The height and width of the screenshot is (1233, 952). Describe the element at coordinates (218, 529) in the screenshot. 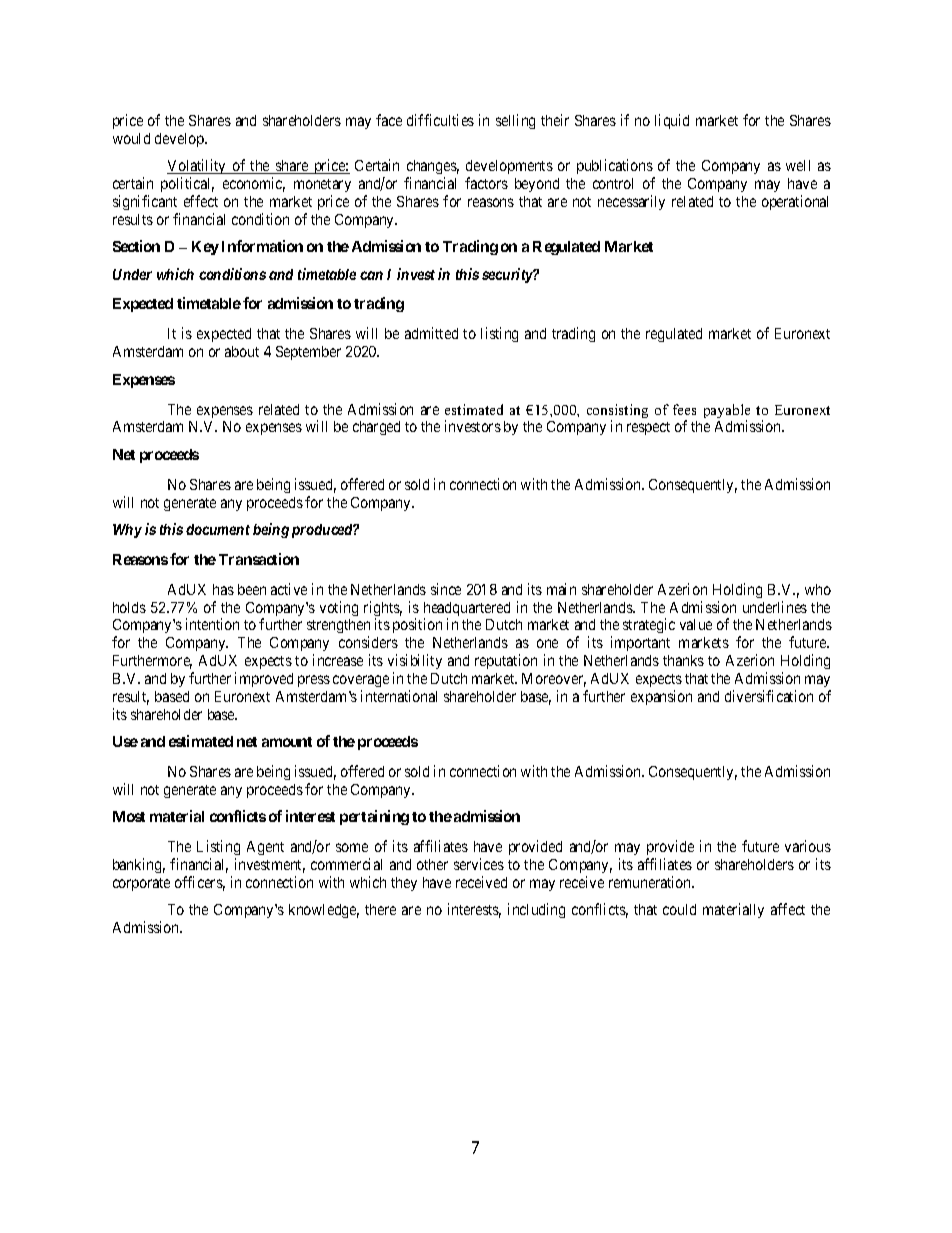

I see `document` at that location.
